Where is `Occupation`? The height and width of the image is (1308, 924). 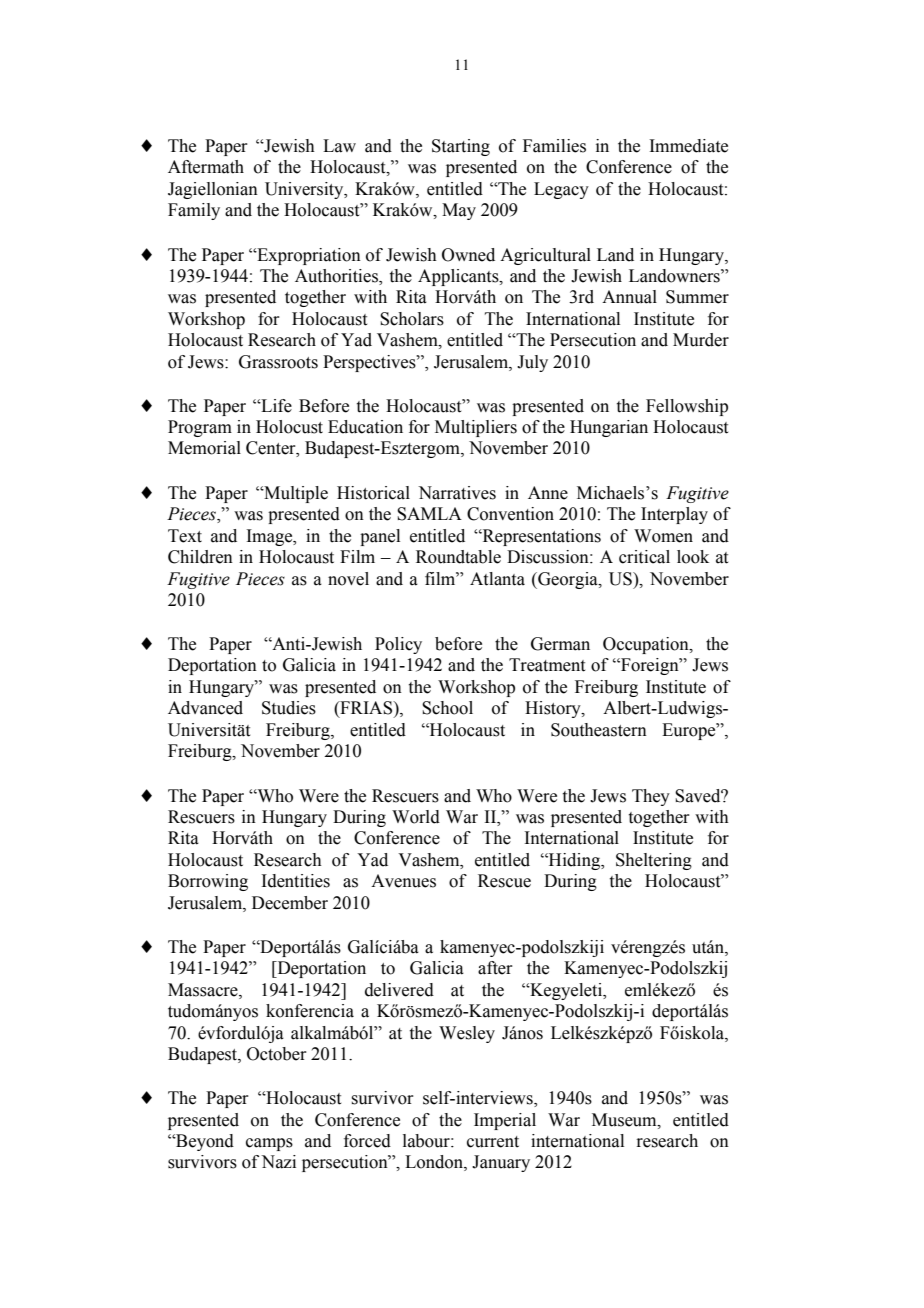 Occupation is located at coordinates (647, 645).
